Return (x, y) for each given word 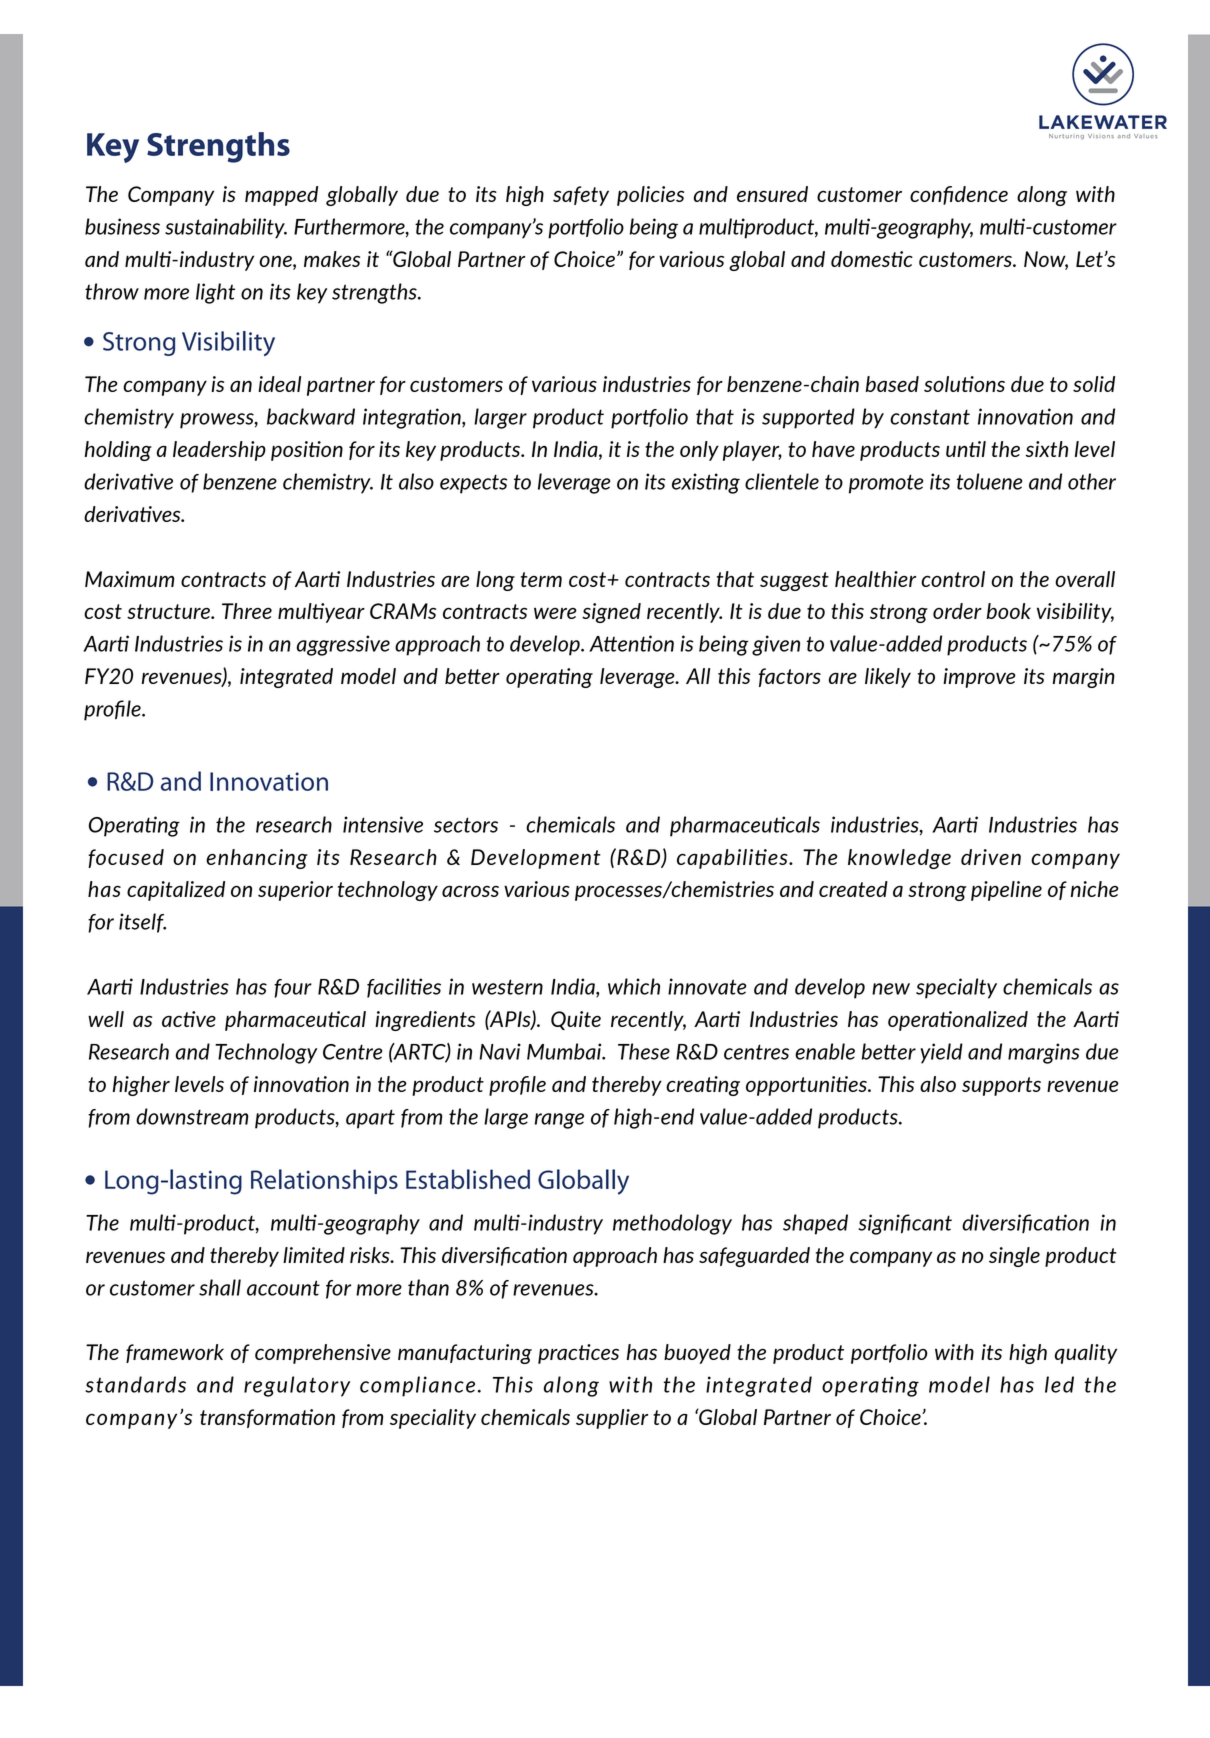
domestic (872, 259)
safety (581, 196)
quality (1086, 1354)
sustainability (226, 228)
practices (578, 1354)
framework (175, 1353)
